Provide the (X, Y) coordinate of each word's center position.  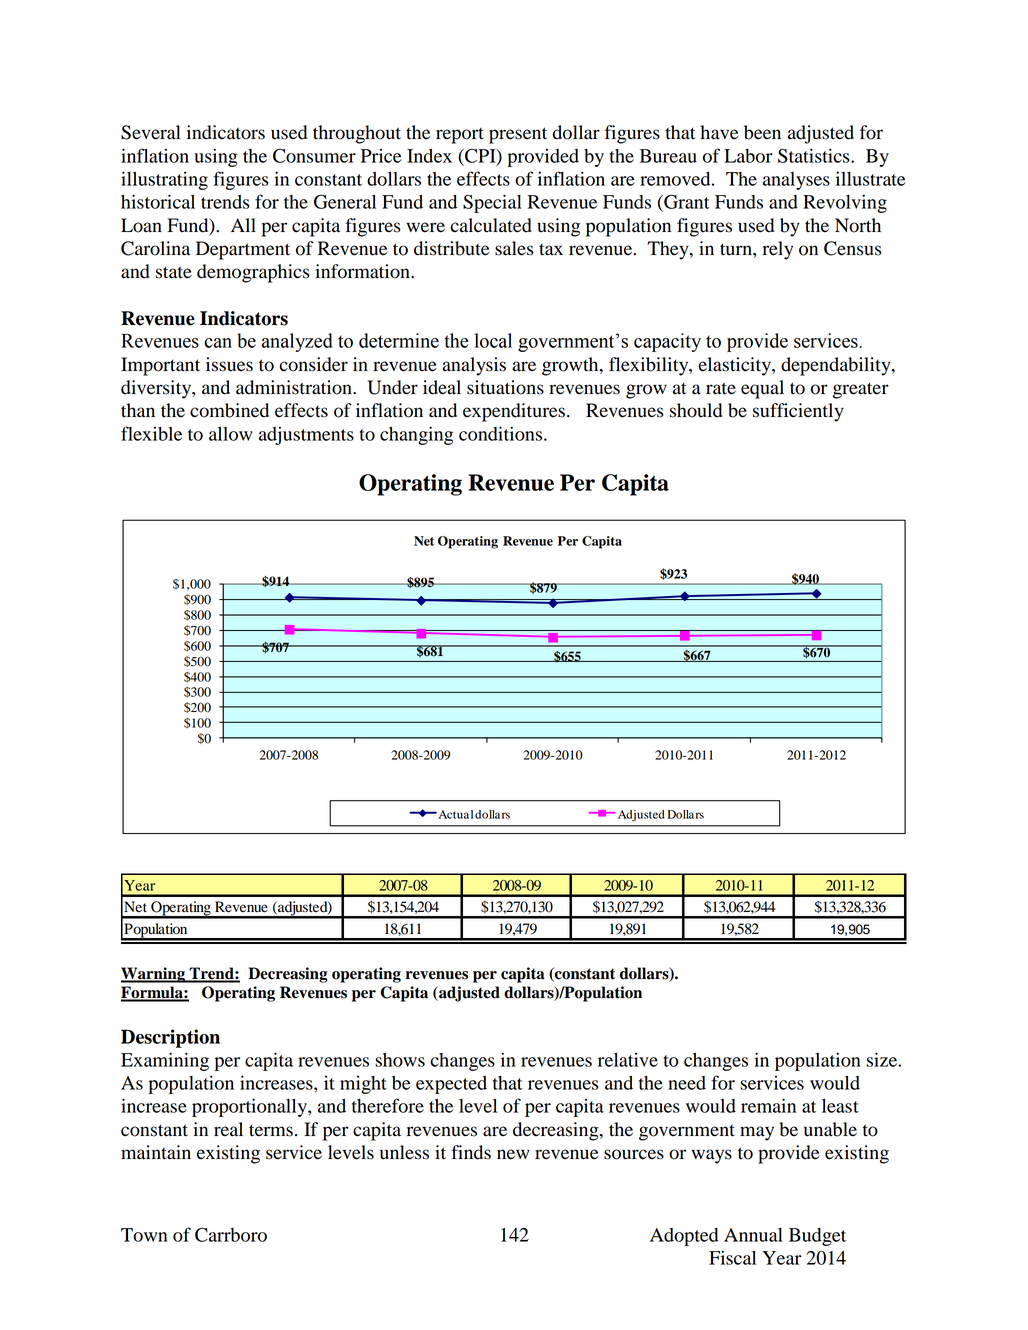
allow (231, 434)
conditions (502, 433)
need (687, 1083)
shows (400, 1060)
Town (144, 1235)
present (518, 135)
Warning (154, 975)
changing (416, 435)
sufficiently (798, 412)
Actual (454, 814)
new (513, 1154)
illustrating (164, 180)
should (696, 410)
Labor (748, 156)
